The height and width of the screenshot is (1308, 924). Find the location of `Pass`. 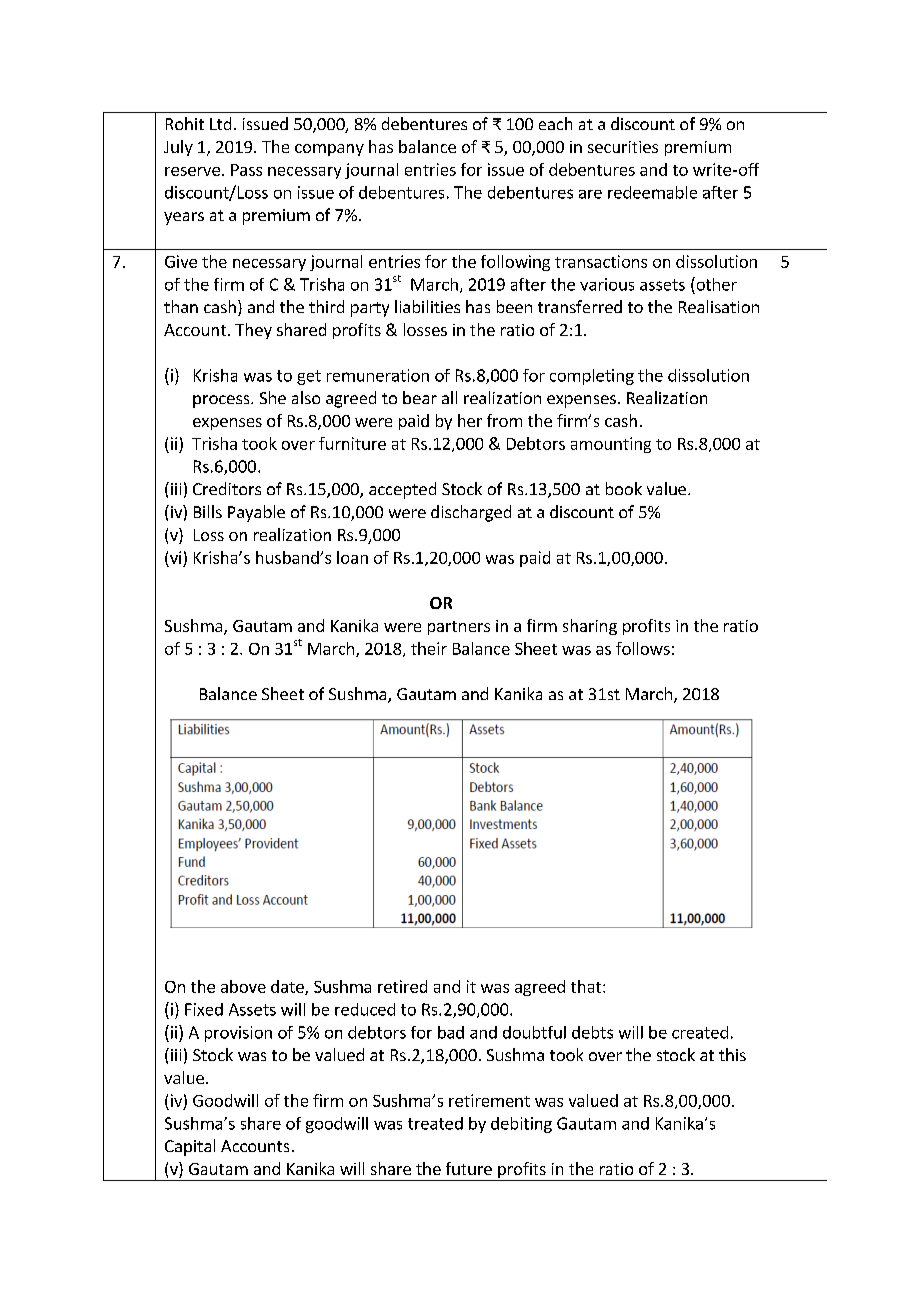

Pass is located at coordinates (246, 170).
